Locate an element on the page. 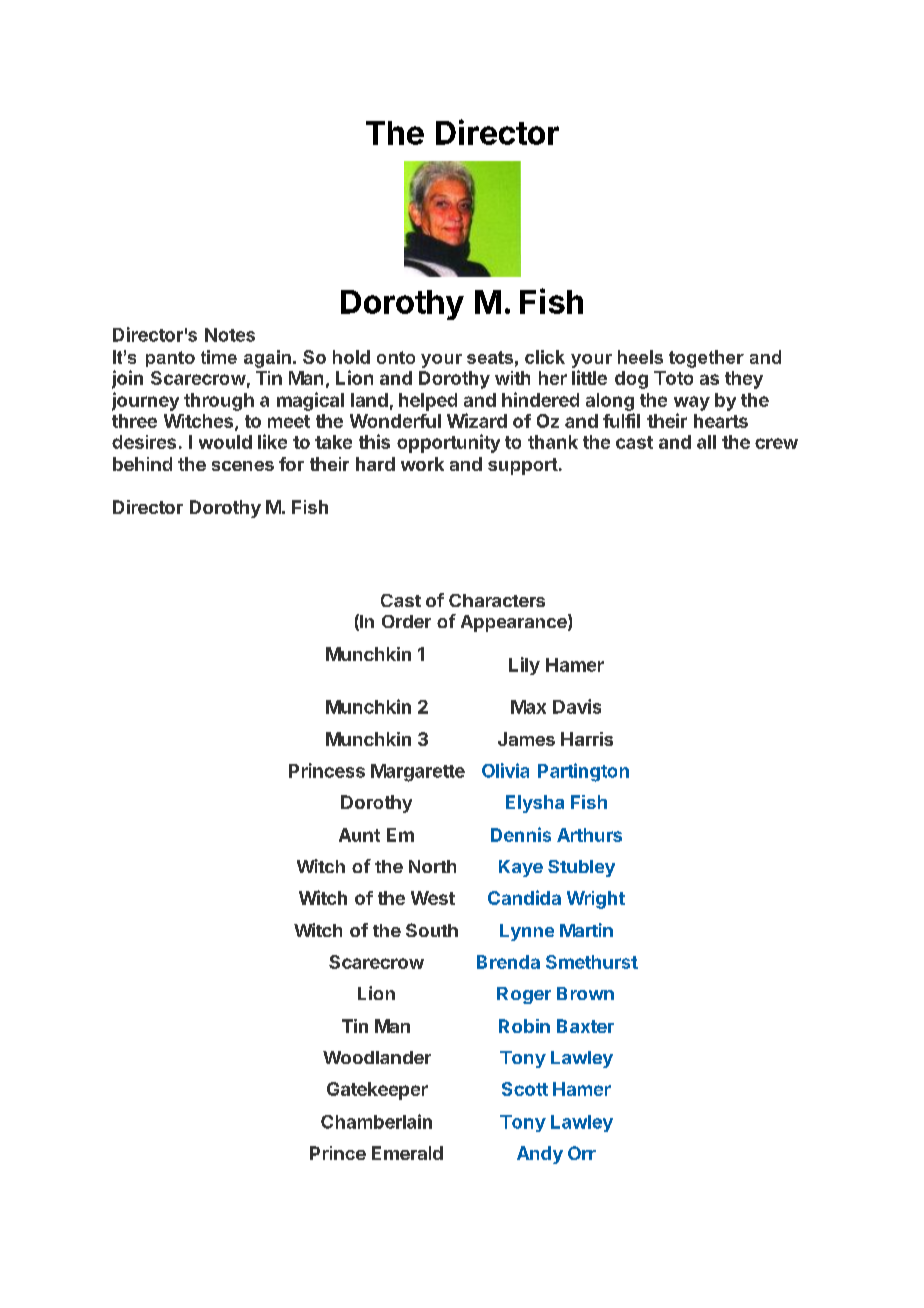 The width and height of the image is (924, 1308). Olivia is located at coordinates (505, 770).
